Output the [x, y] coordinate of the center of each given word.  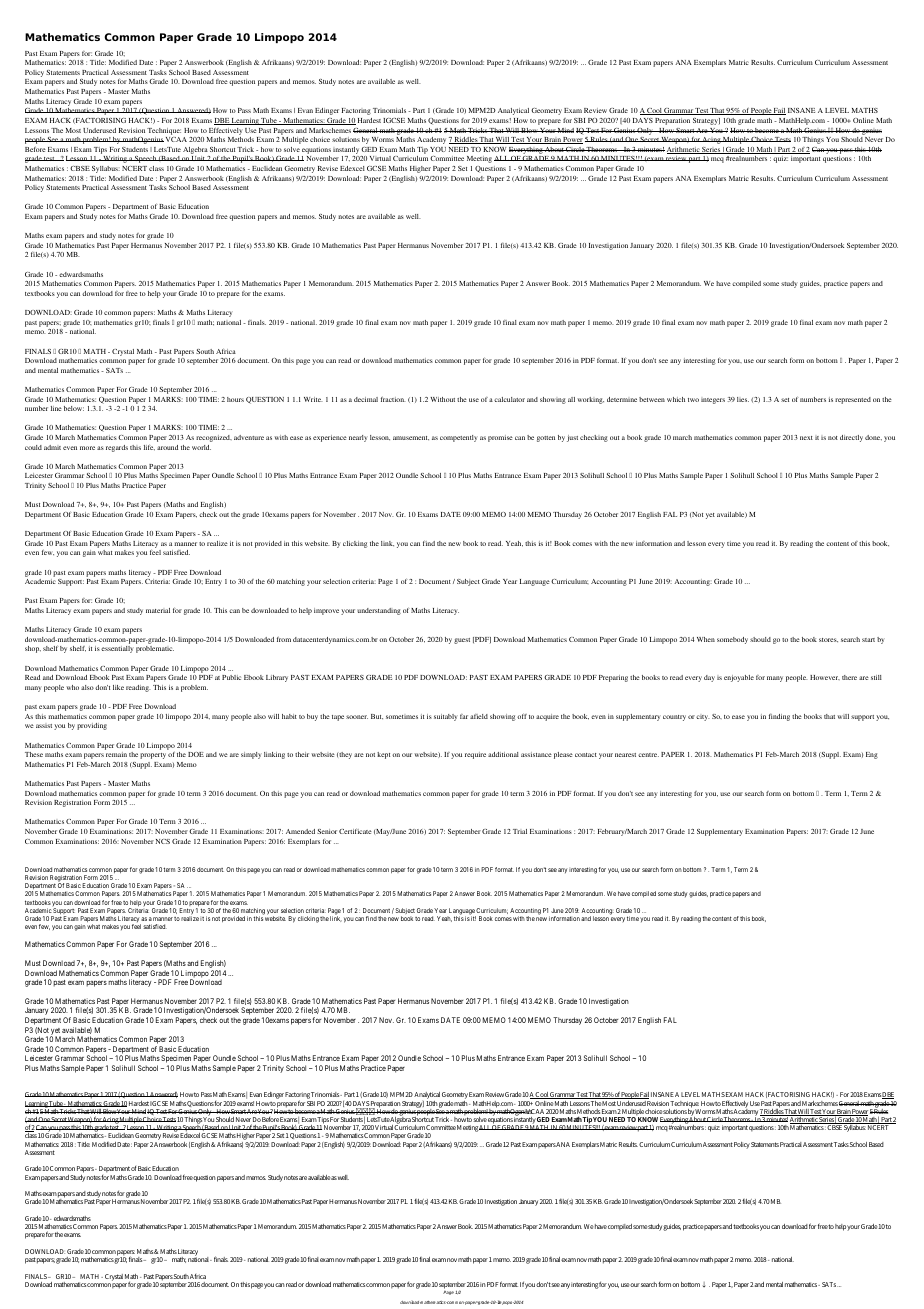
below [74, 408]
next [806, 438]
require [475, 755]
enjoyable [739, 678]
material [158, 610]
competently [459, 438]
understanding [379, 611]
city [703, 718]
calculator [509, 399]
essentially [117, 649]
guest [462, 641]
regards [117, 448]
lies [743, 399]
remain [116, 754]
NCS [163, 841]
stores [828, 640]
